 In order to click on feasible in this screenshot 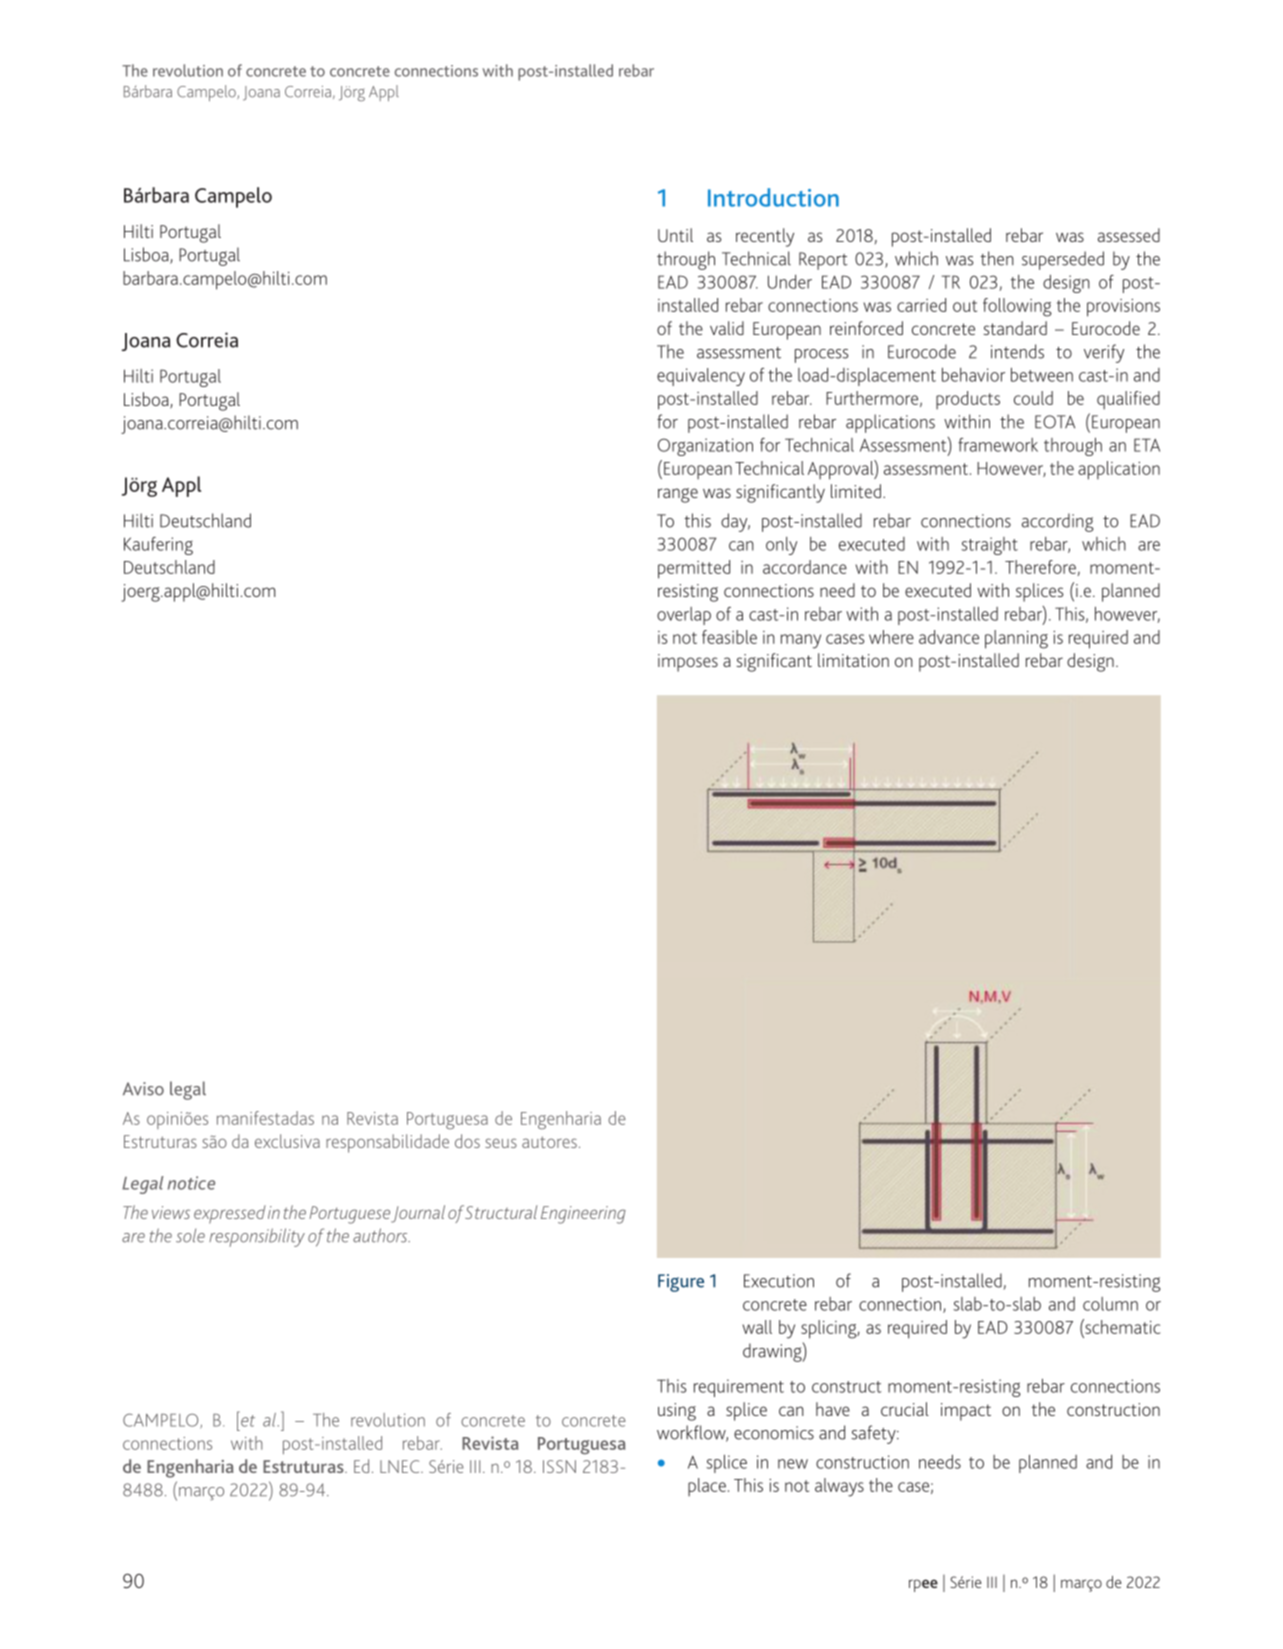, I will do `click(729, 637)`.
